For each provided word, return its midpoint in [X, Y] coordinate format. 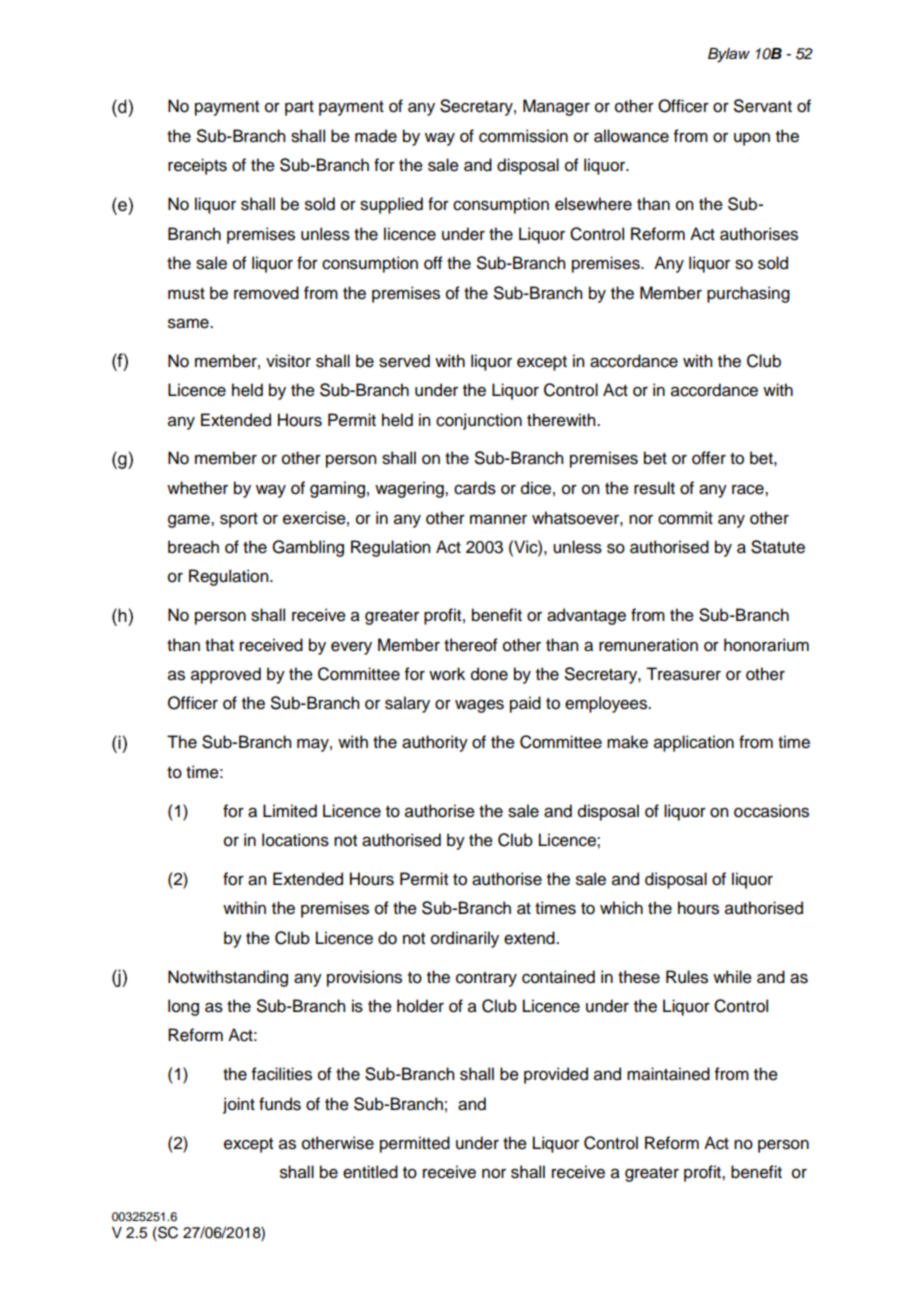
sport [239, 520]
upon [752, 139]
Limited [290, 811]
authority [435, 743]
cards [475, 488]
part [299, 108]
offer [709, 458]
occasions [771, 811]
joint [239, 1105]
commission [523, 136]
